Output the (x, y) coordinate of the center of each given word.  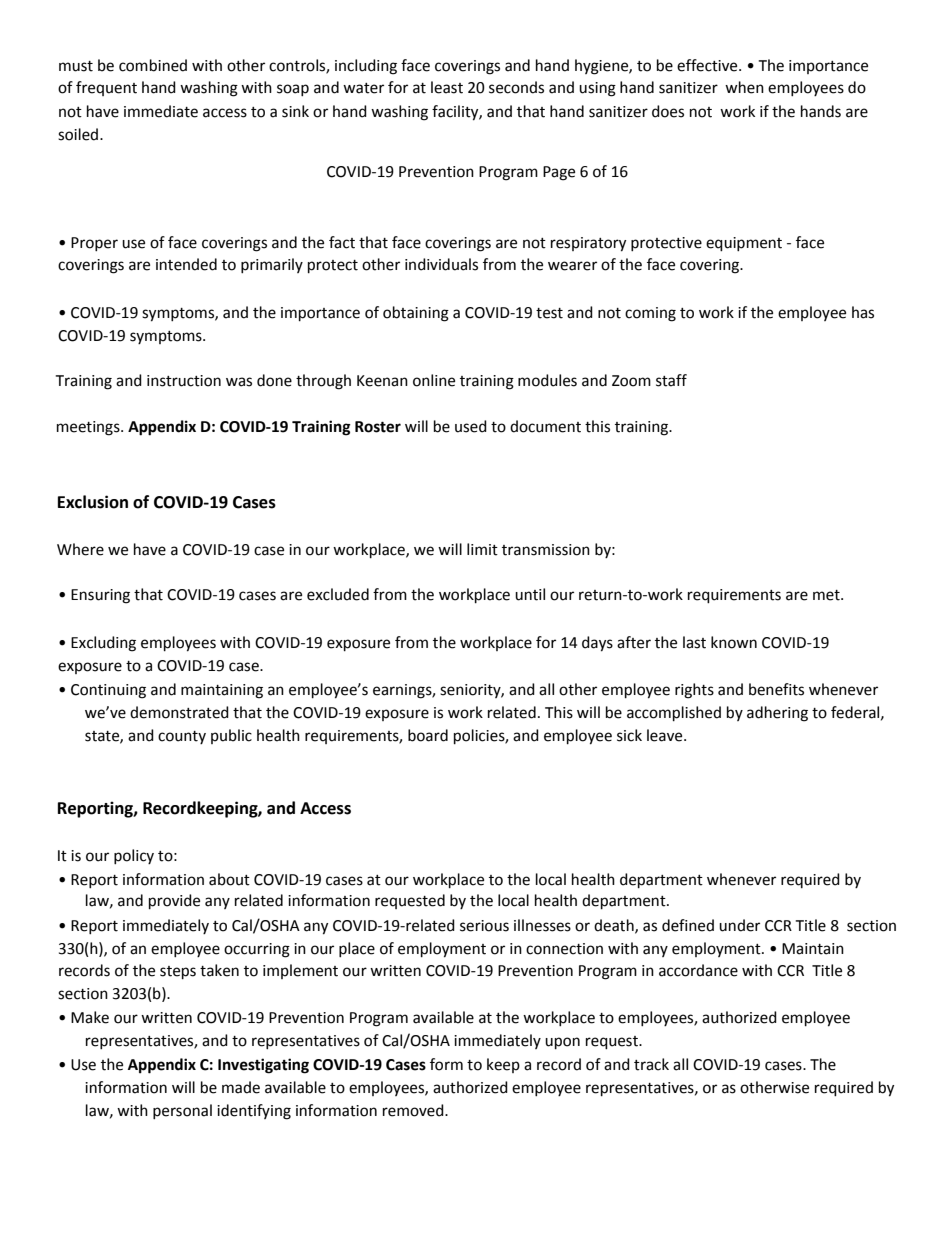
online (434, 380)
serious (484, 926)
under (739, 925)
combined (153, 65)
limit (482, 549)
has (863, 312)
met (827, 595)
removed (414, 1110)
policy (134, 856)
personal (182, 1111)
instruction (184, 381)
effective (708, 65)
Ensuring (100, 596)
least (447, 87)
